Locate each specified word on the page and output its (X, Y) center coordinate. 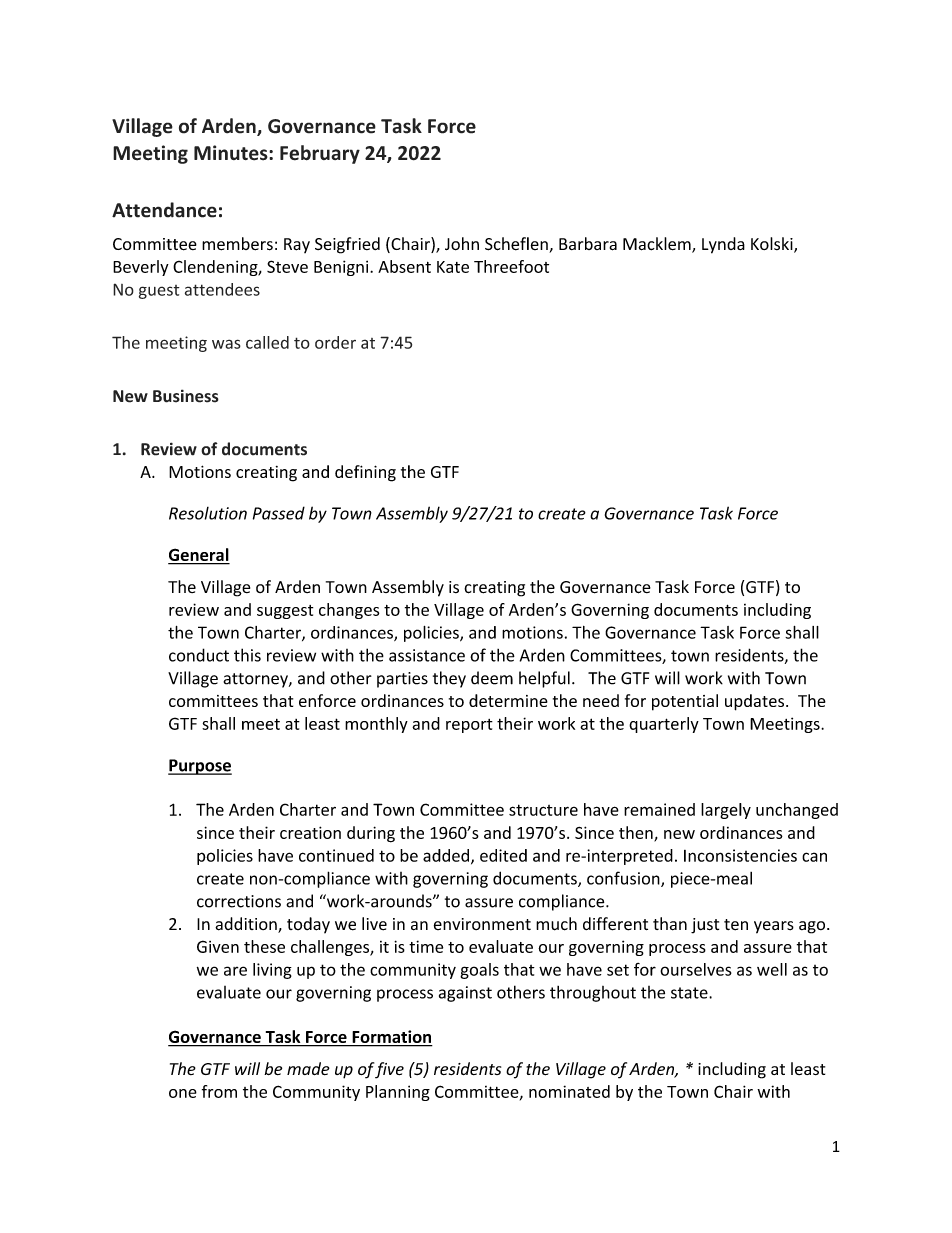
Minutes (232, 153)
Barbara (588, 244)
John (462, 244)
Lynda (723, 245)
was (226, 344)
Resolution (208, 513)
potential (685, 702)
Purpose (200, 767)
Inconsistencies (740, 855)
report (469, 726)
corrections (239, 901)
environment (482, 924)
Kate (453, 267)
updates (756, 702)
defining (365, 473)
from (219, 1091)
